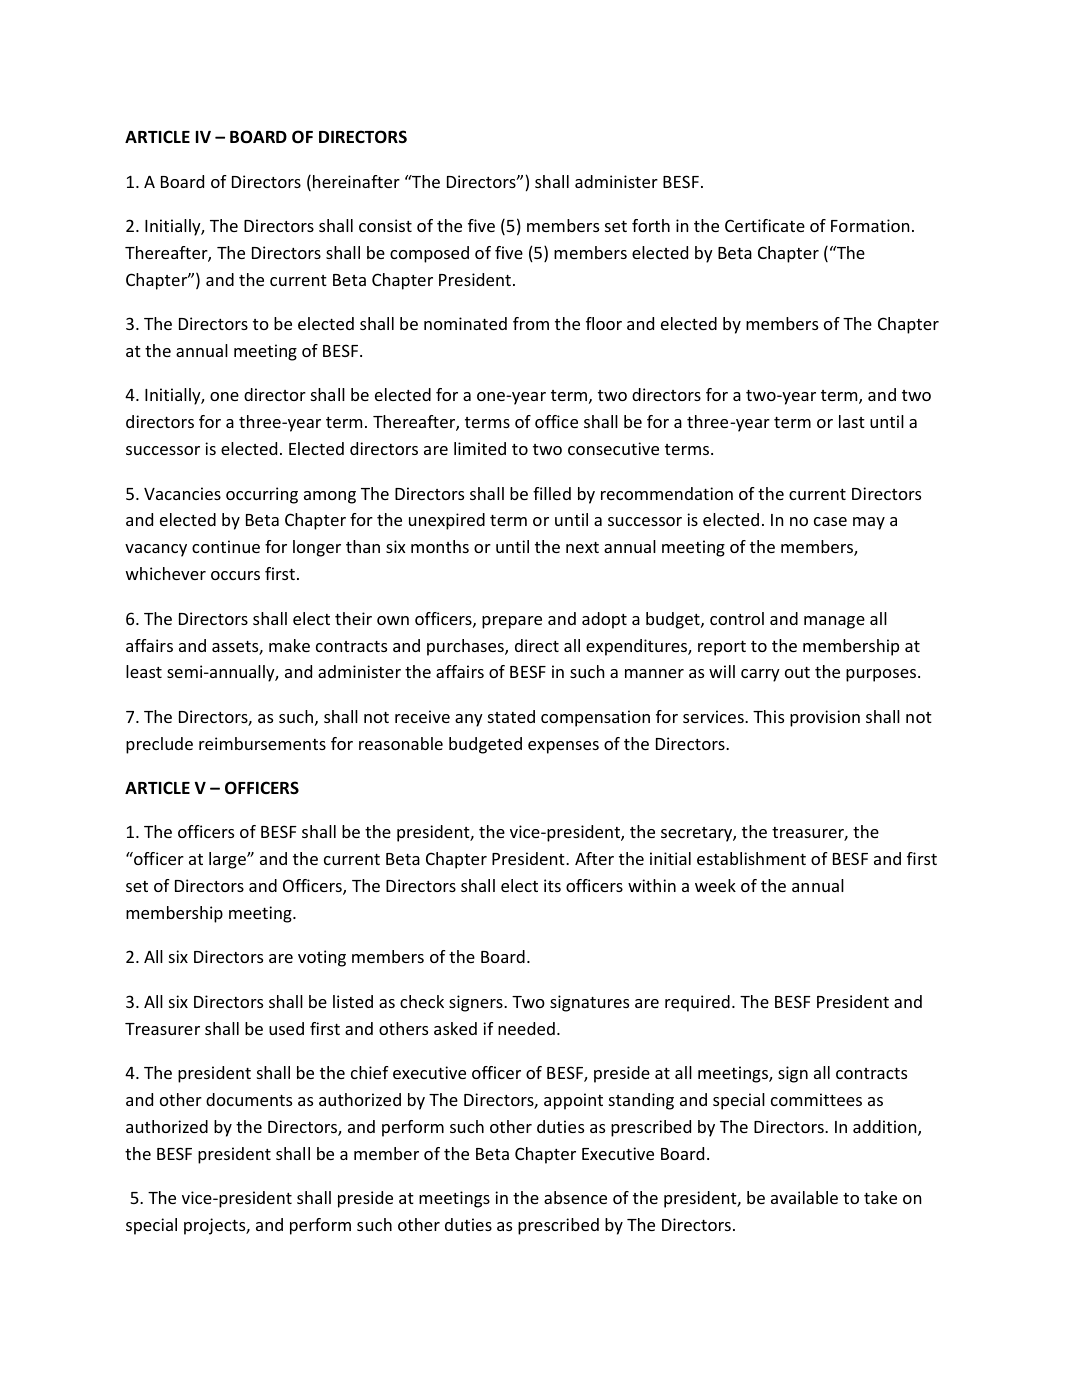  What do you see at coordinates (385, 225) in the screenshot?
I see `consist` at bounding box center [385, 225].
